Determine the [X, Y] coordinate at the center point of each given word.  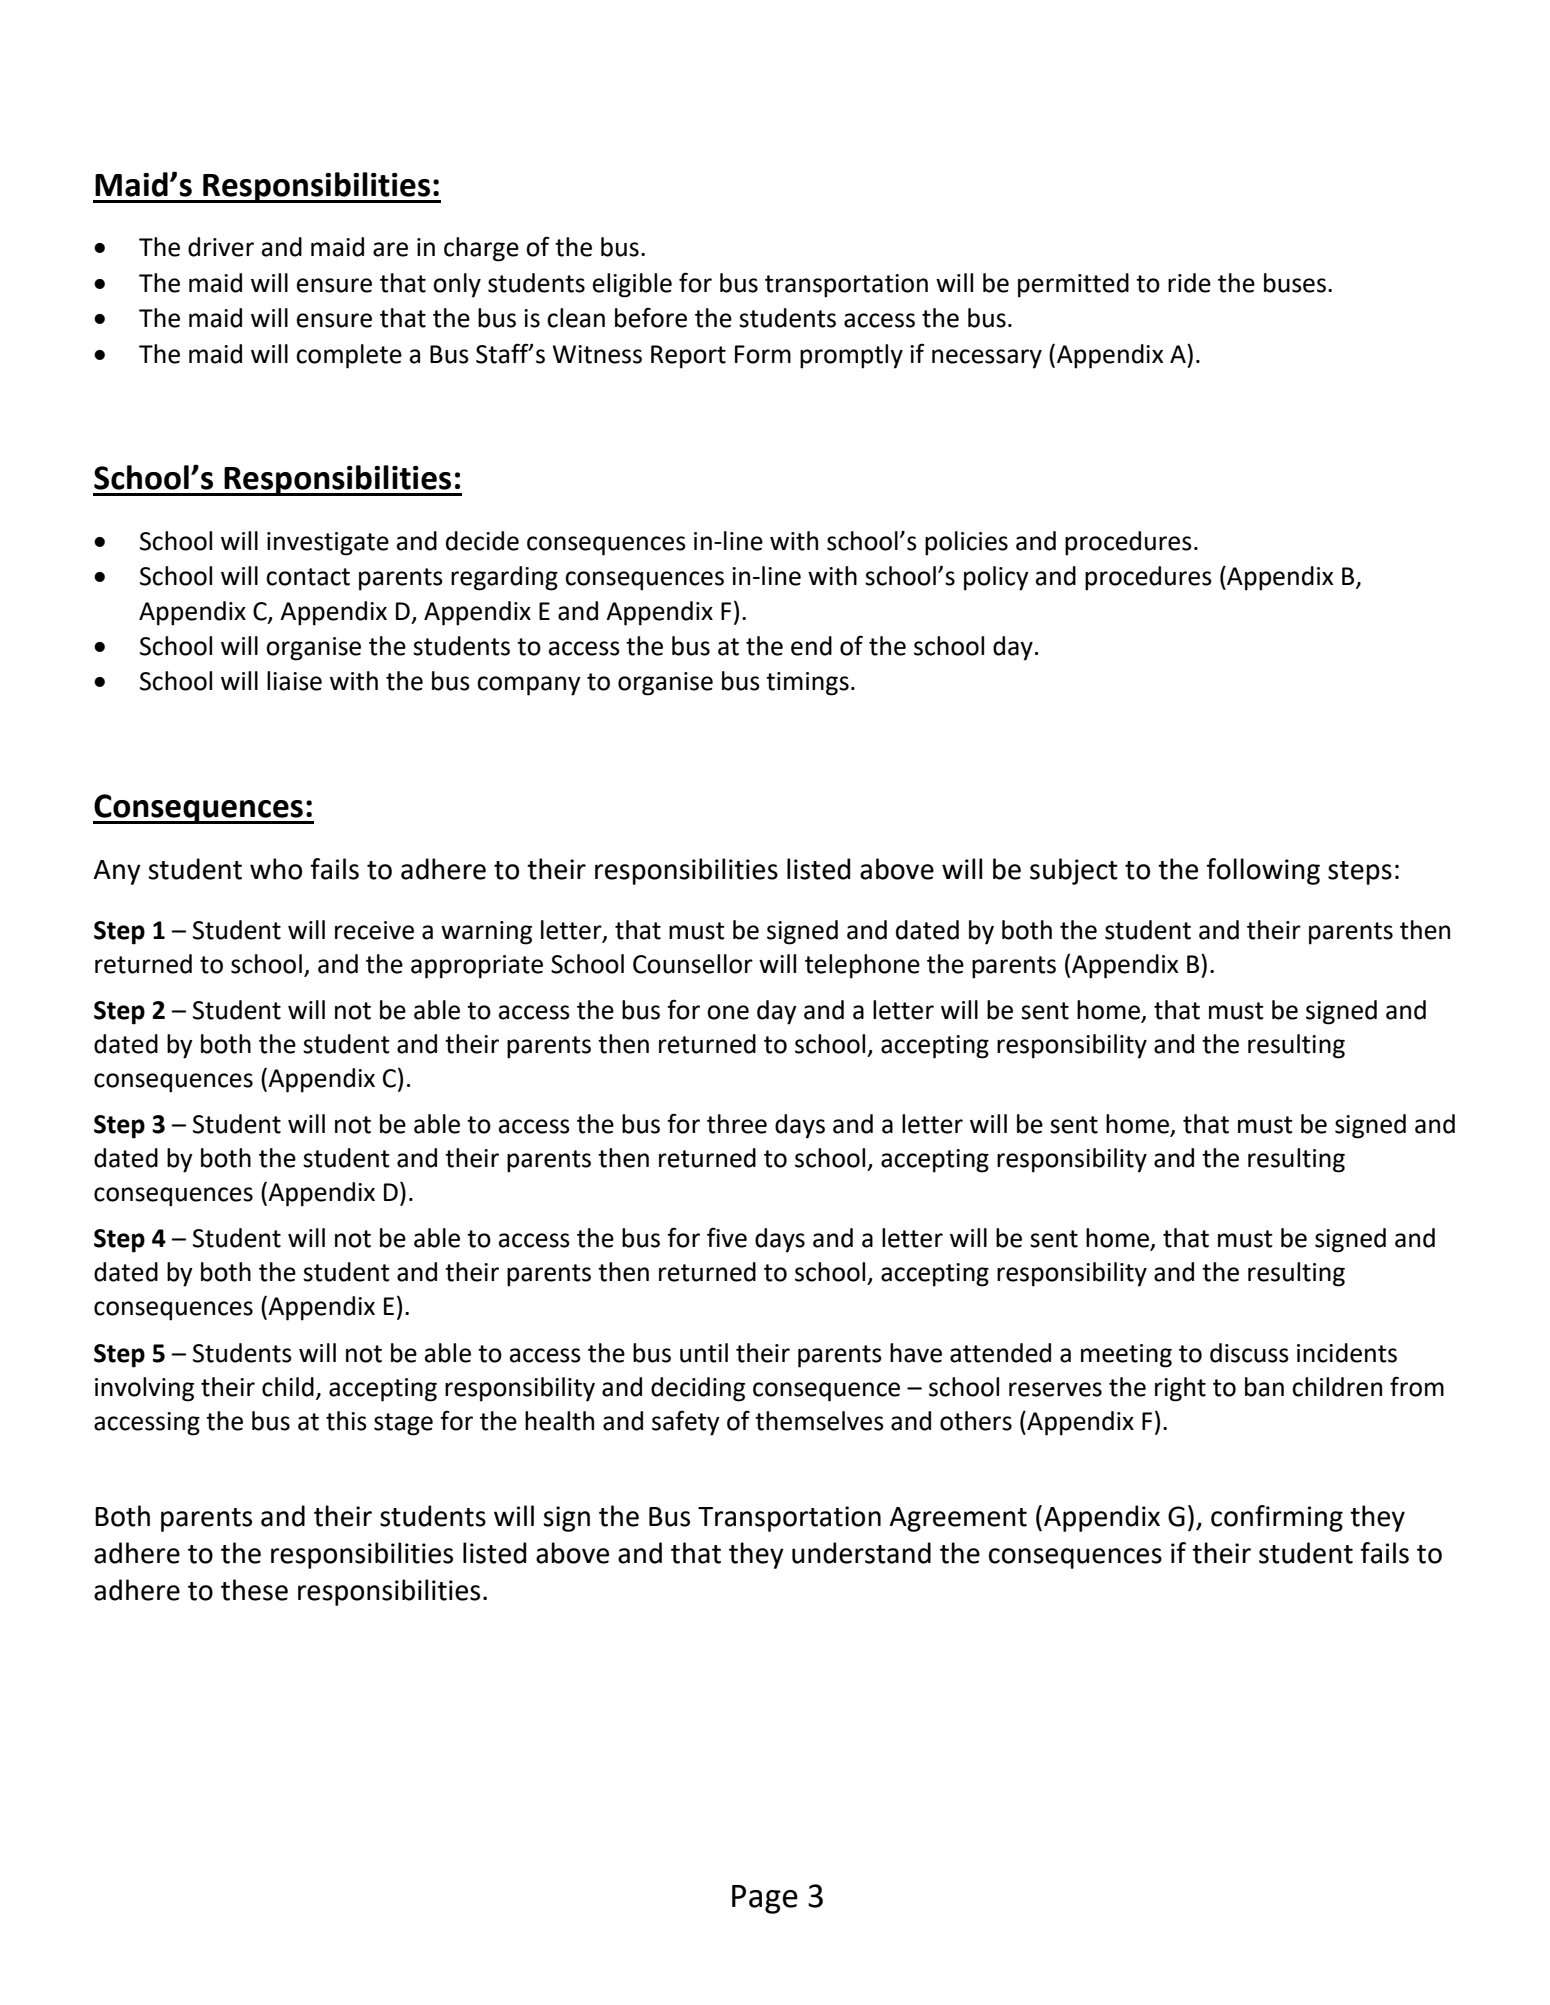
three [737, 1124]
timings [807, 684]
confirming [1277, 1518]
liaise [294, 681]
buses [1295, 283]
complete [349, 356]
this [346, 1421]
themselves [819, 1421]
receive [374, 930]
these [254, 1590]
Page [765, 1899]
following [1263, 871]
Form [763, 354]
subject [1074, 871]
